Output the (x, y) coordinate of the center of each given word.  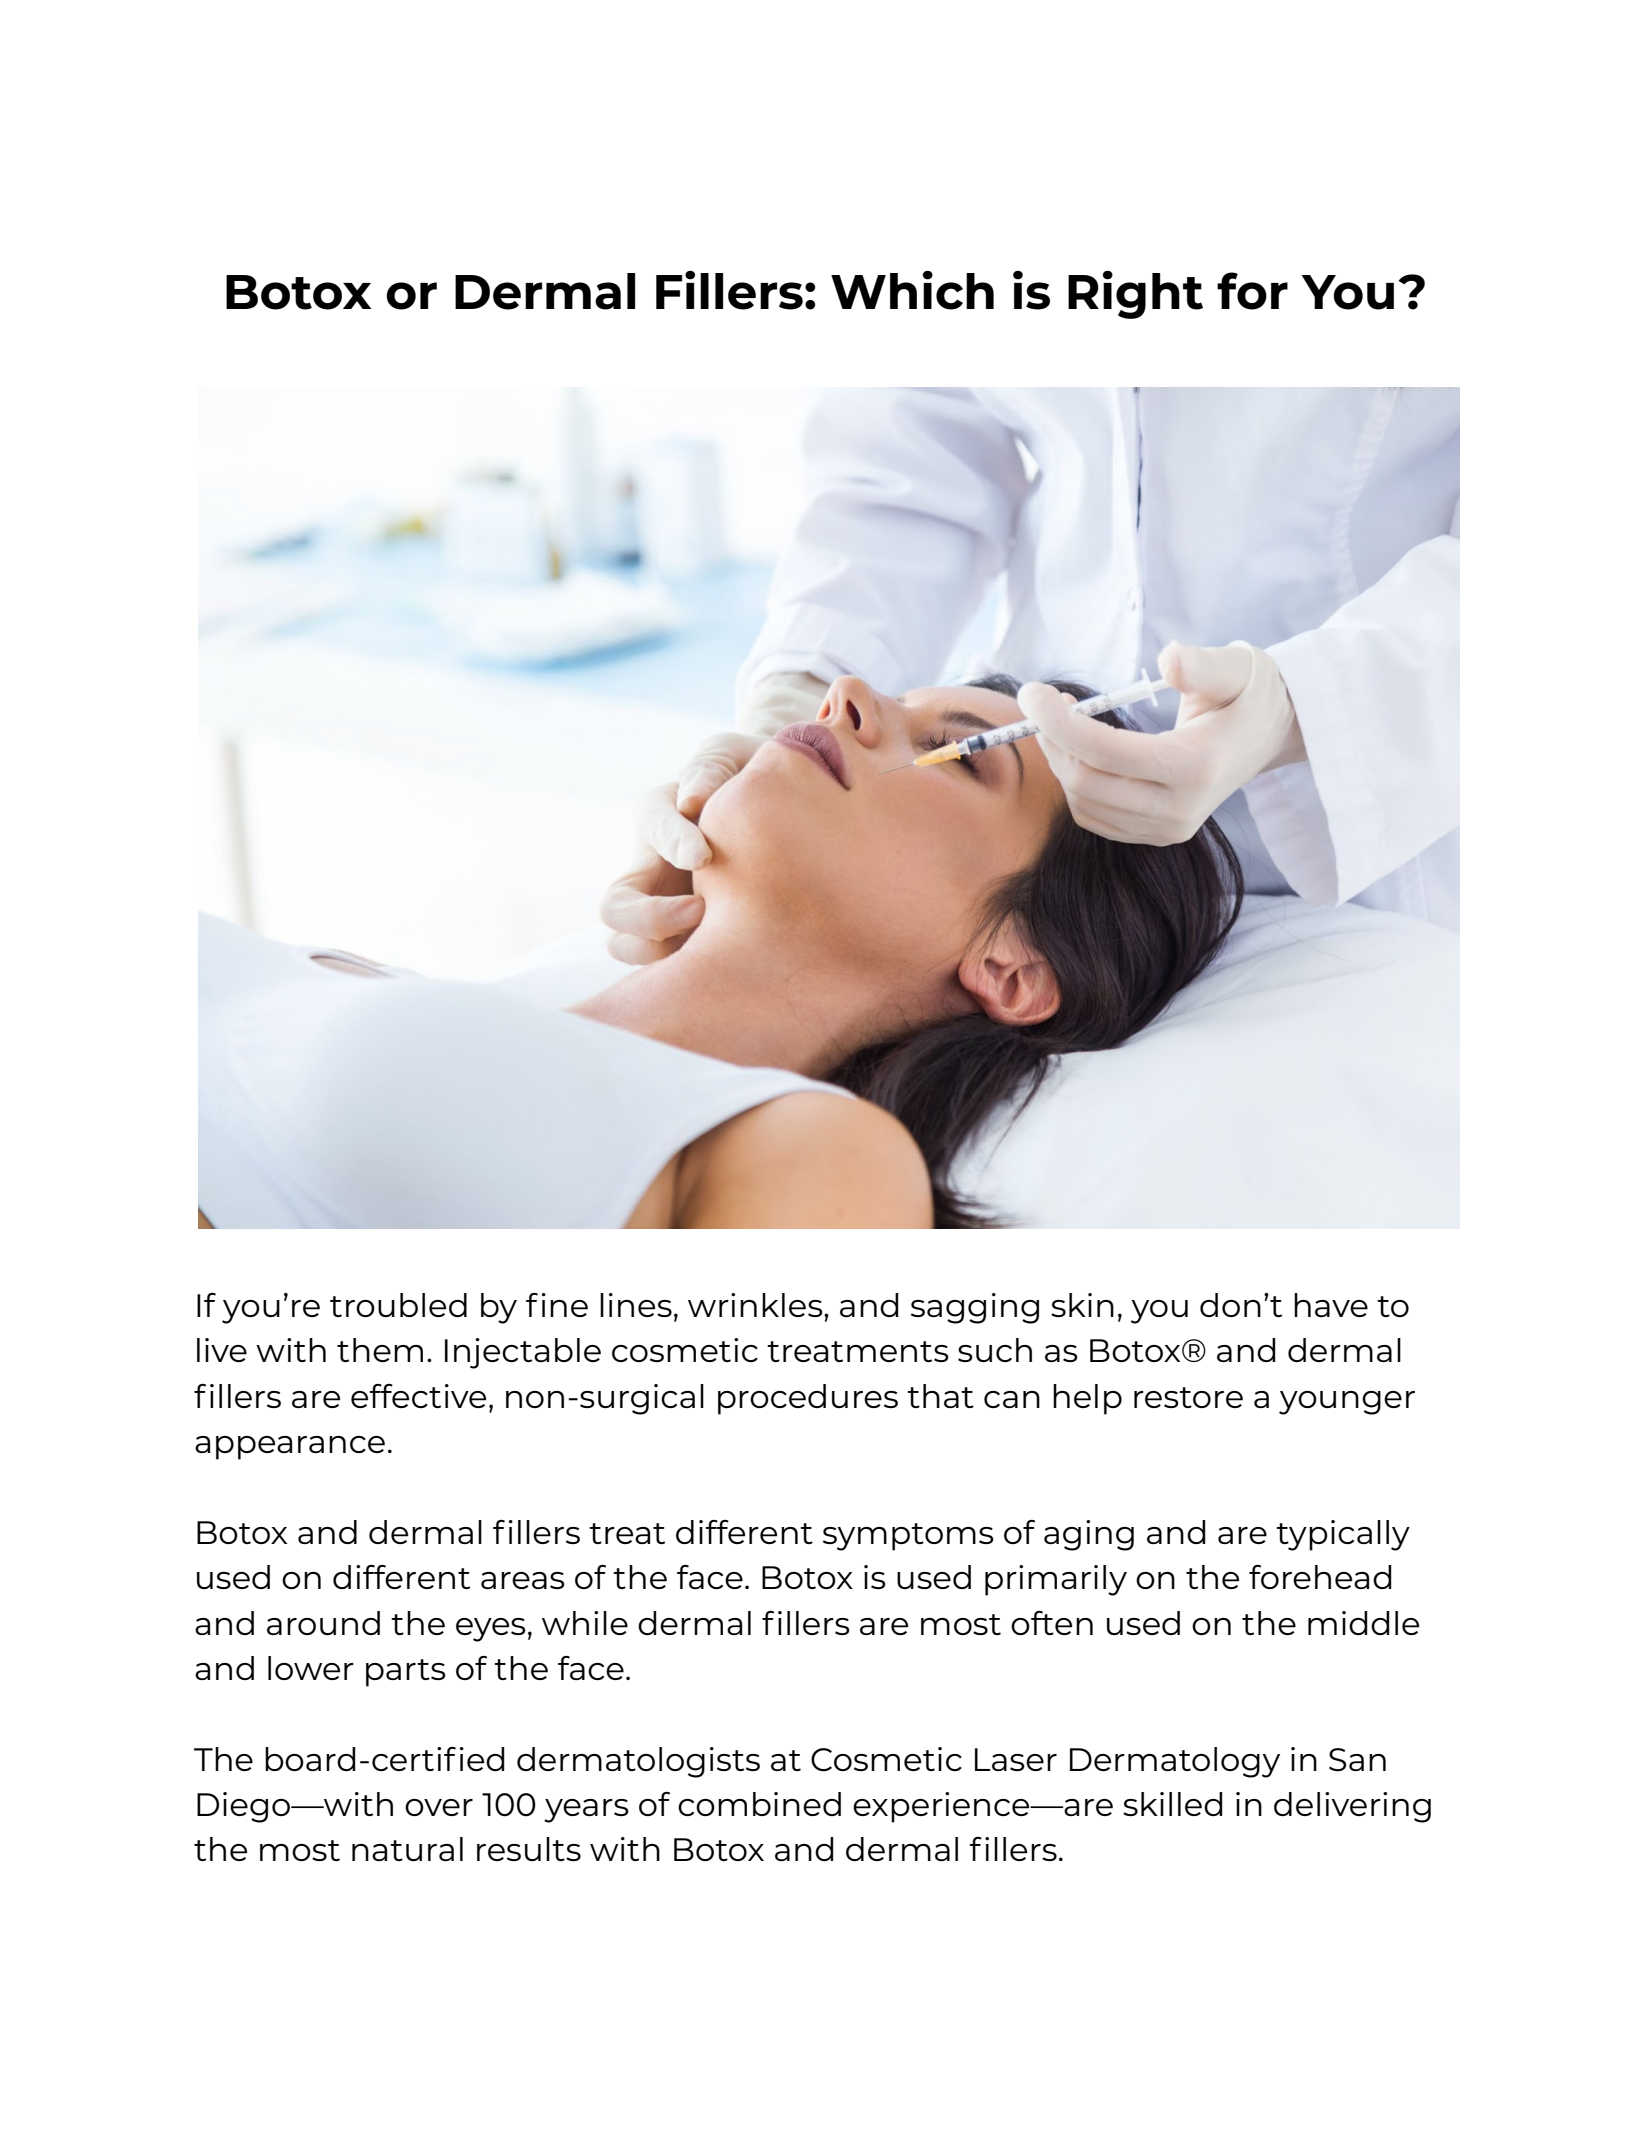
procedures (808, 1399)
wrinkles (756, 1305)
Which (912, 290)
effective (418, 1396)
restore (1188, 1397)
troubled (398, 1305)
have (1331, 1305)
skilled (1173, 1804)
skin (1082, 1305)
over (439, 1807)
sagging (975, 1308)
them (380, 1350)
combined (759, 1804)
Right (1135, 295)
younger (1347, 1403)
